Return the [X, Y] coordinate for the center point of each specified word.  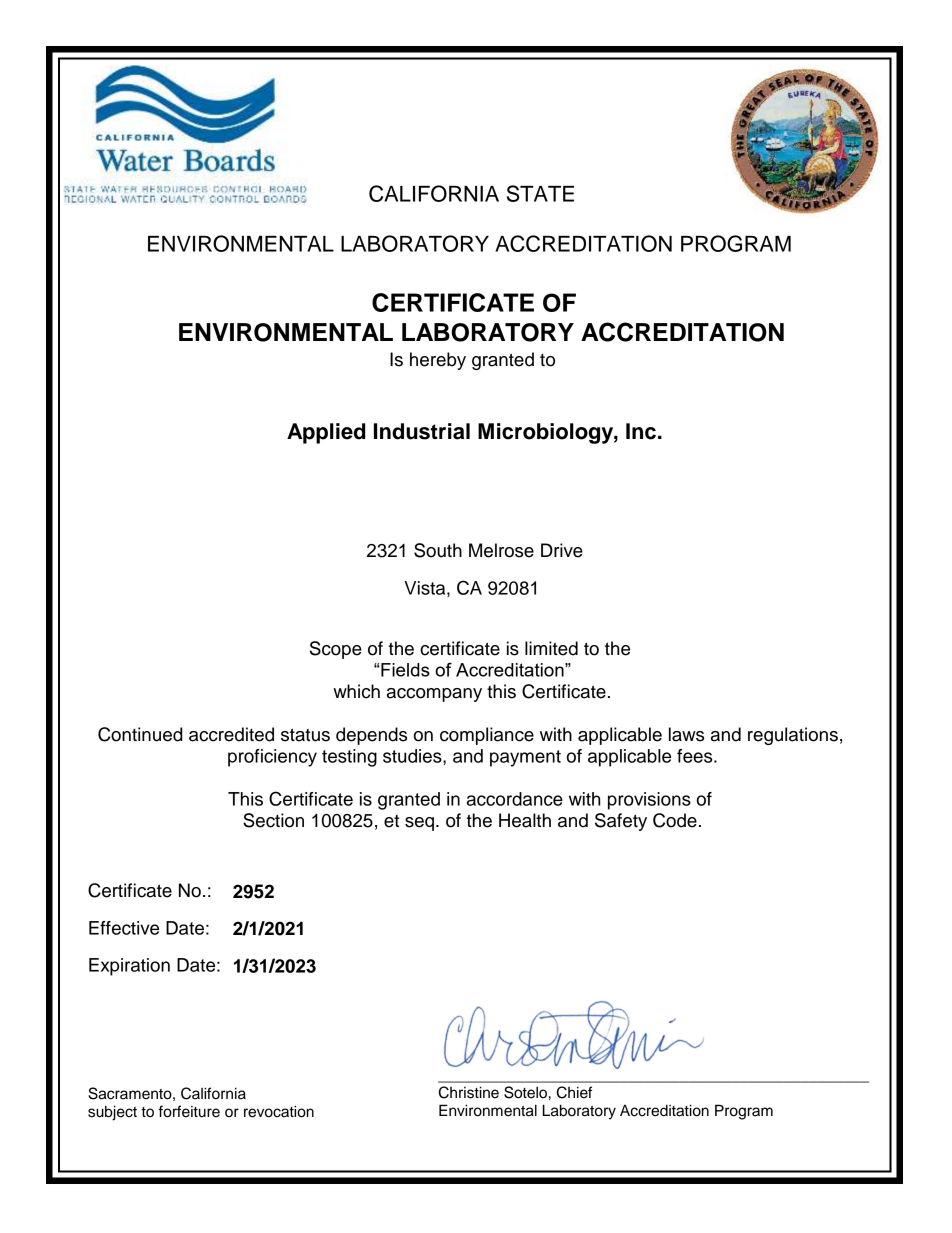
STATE [540, 193]
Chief [574, 1092]
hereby [438, 361]
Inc [641, 431]
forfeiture [189, 1111]
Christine [469, 1092]
